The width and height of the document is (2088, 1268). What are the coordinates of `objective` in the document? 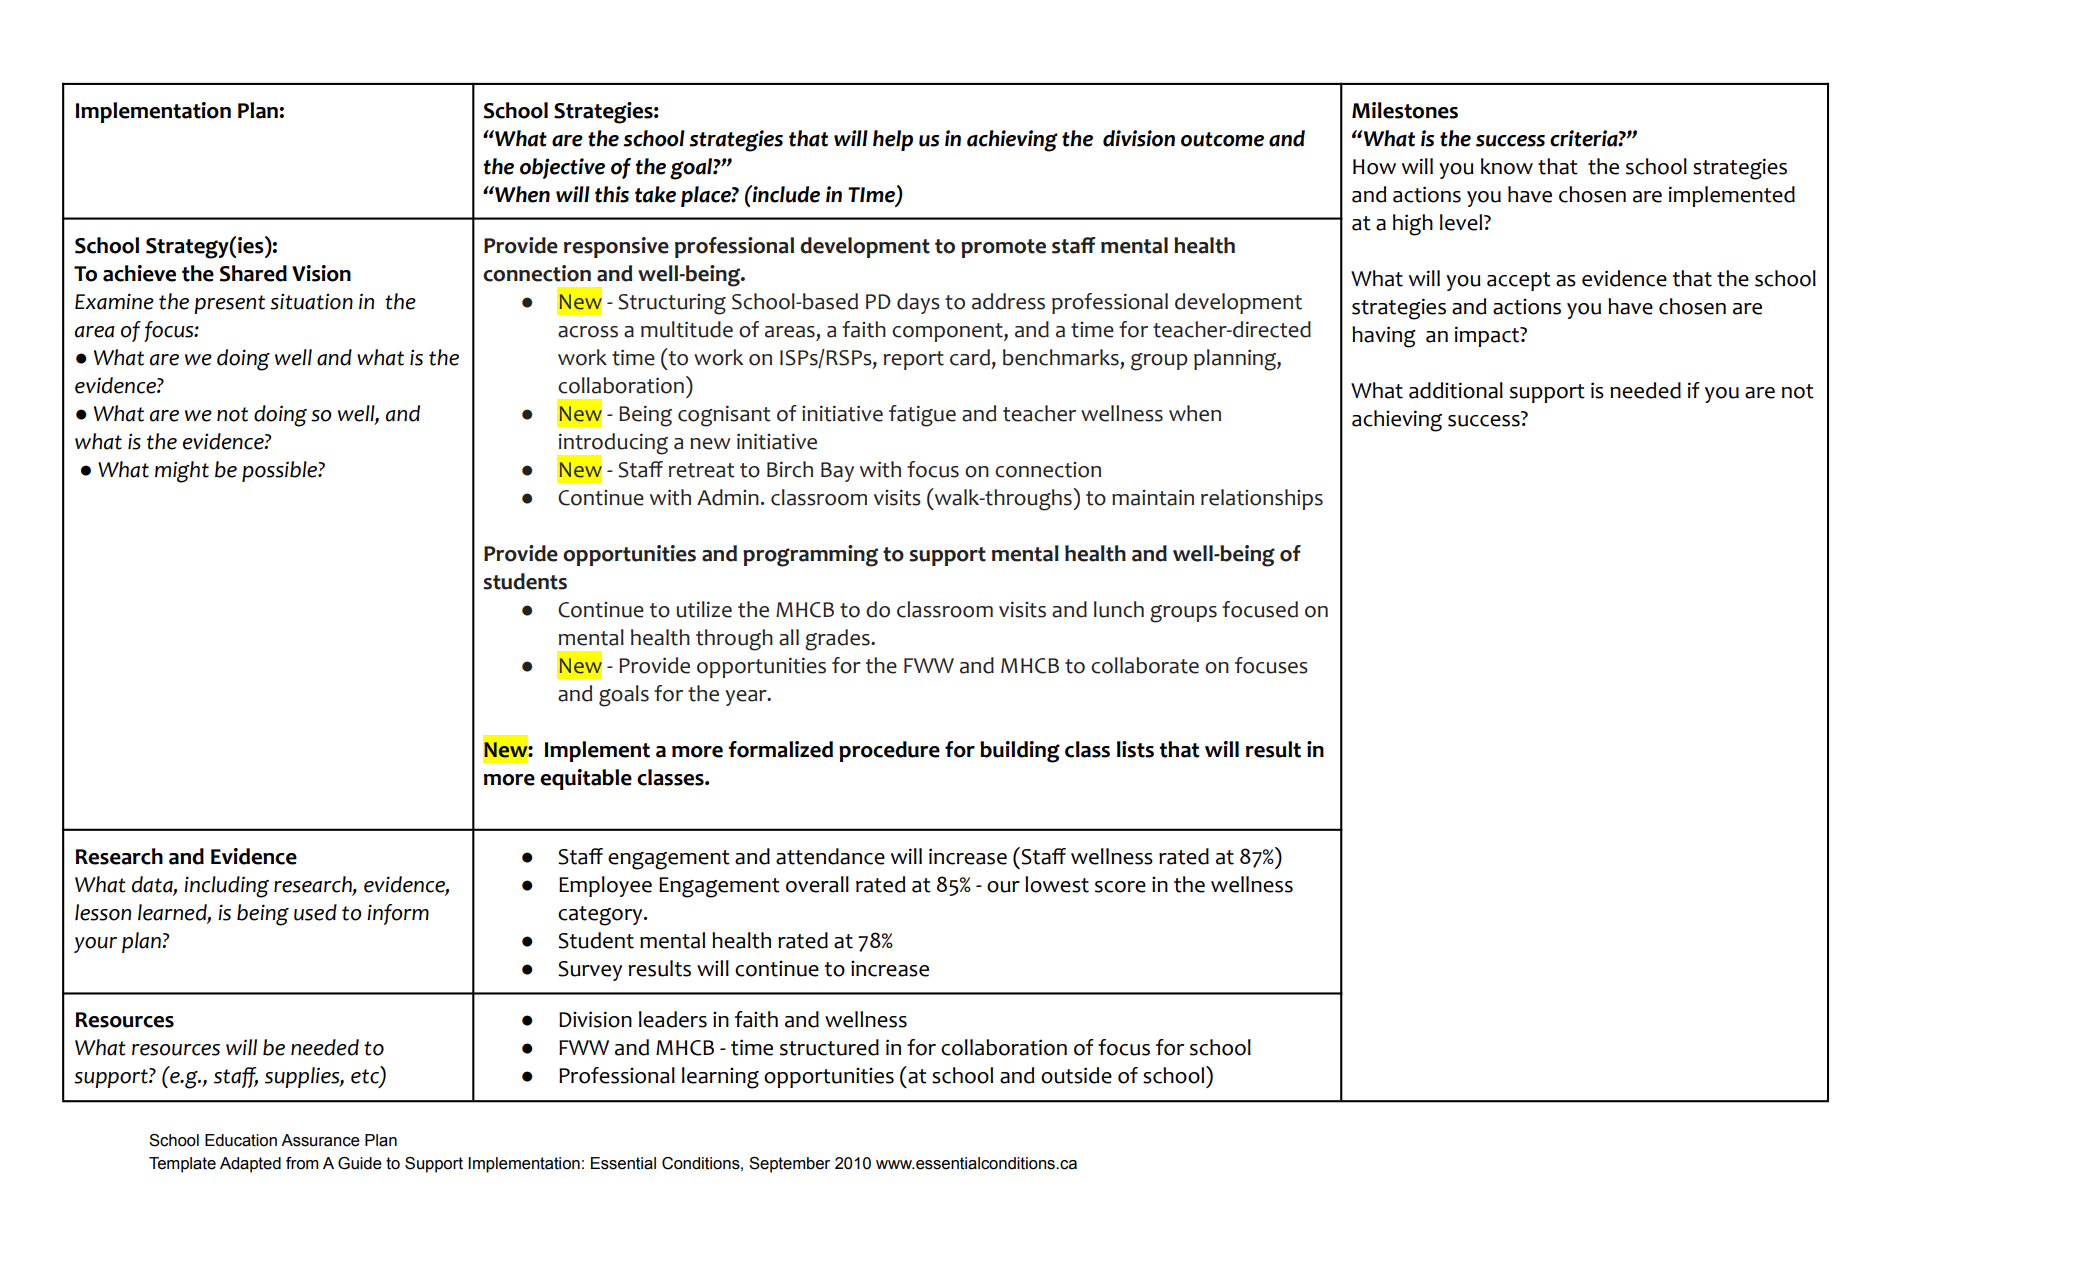 It's located at (562, 168).
